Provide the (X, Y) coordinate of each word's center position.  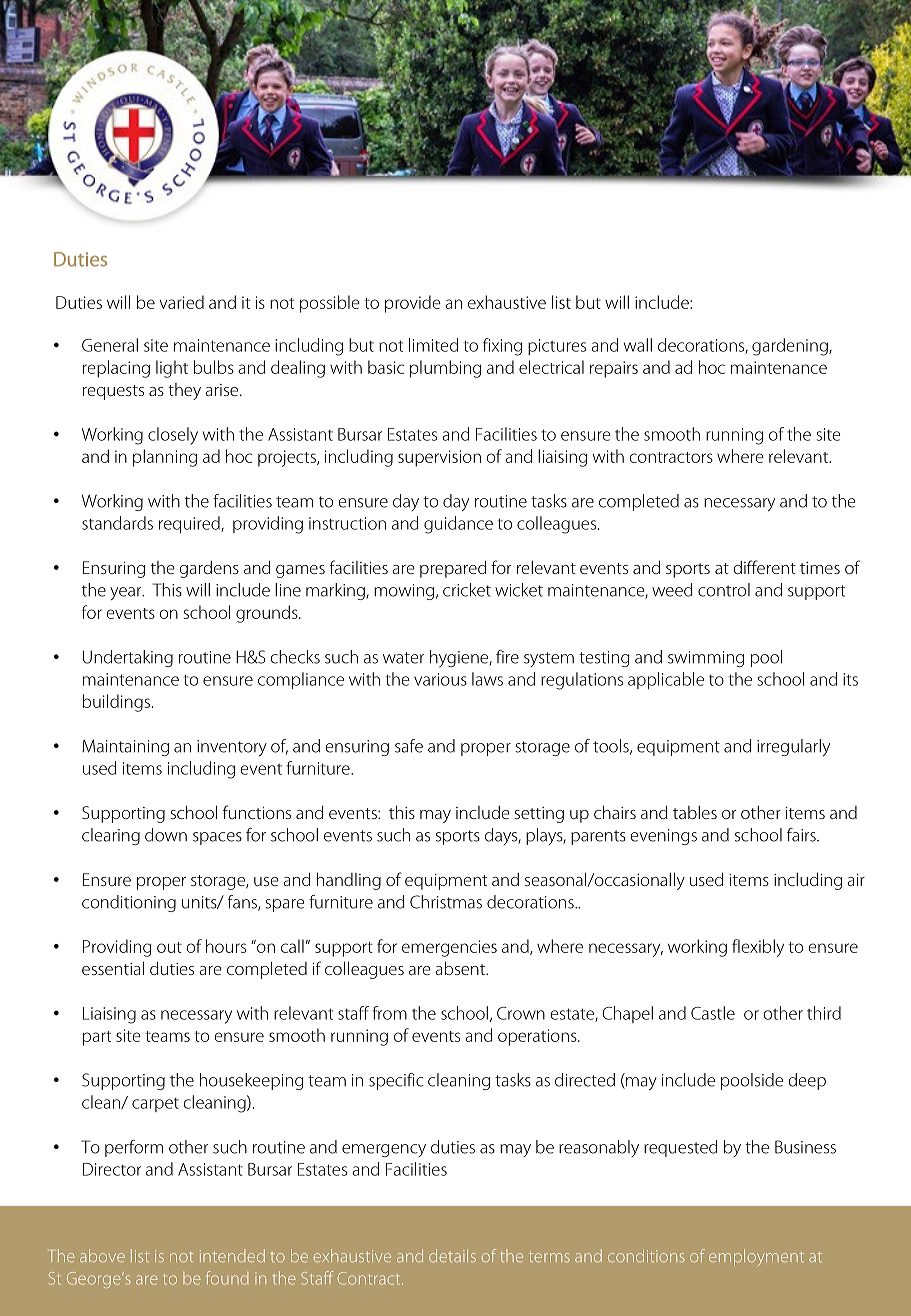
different (765, 567)
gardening (791, 347)
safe (409, 746)
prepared (453, 569)
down (166, 835)
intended (232, 1255)
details (452, 1255)
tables (695, 812)
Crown (521, 1013)
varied (181, 302)
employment (756, 1257)
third (824, 1013)
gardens (209, 569)
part (97, 1038)
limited (433, 345)
